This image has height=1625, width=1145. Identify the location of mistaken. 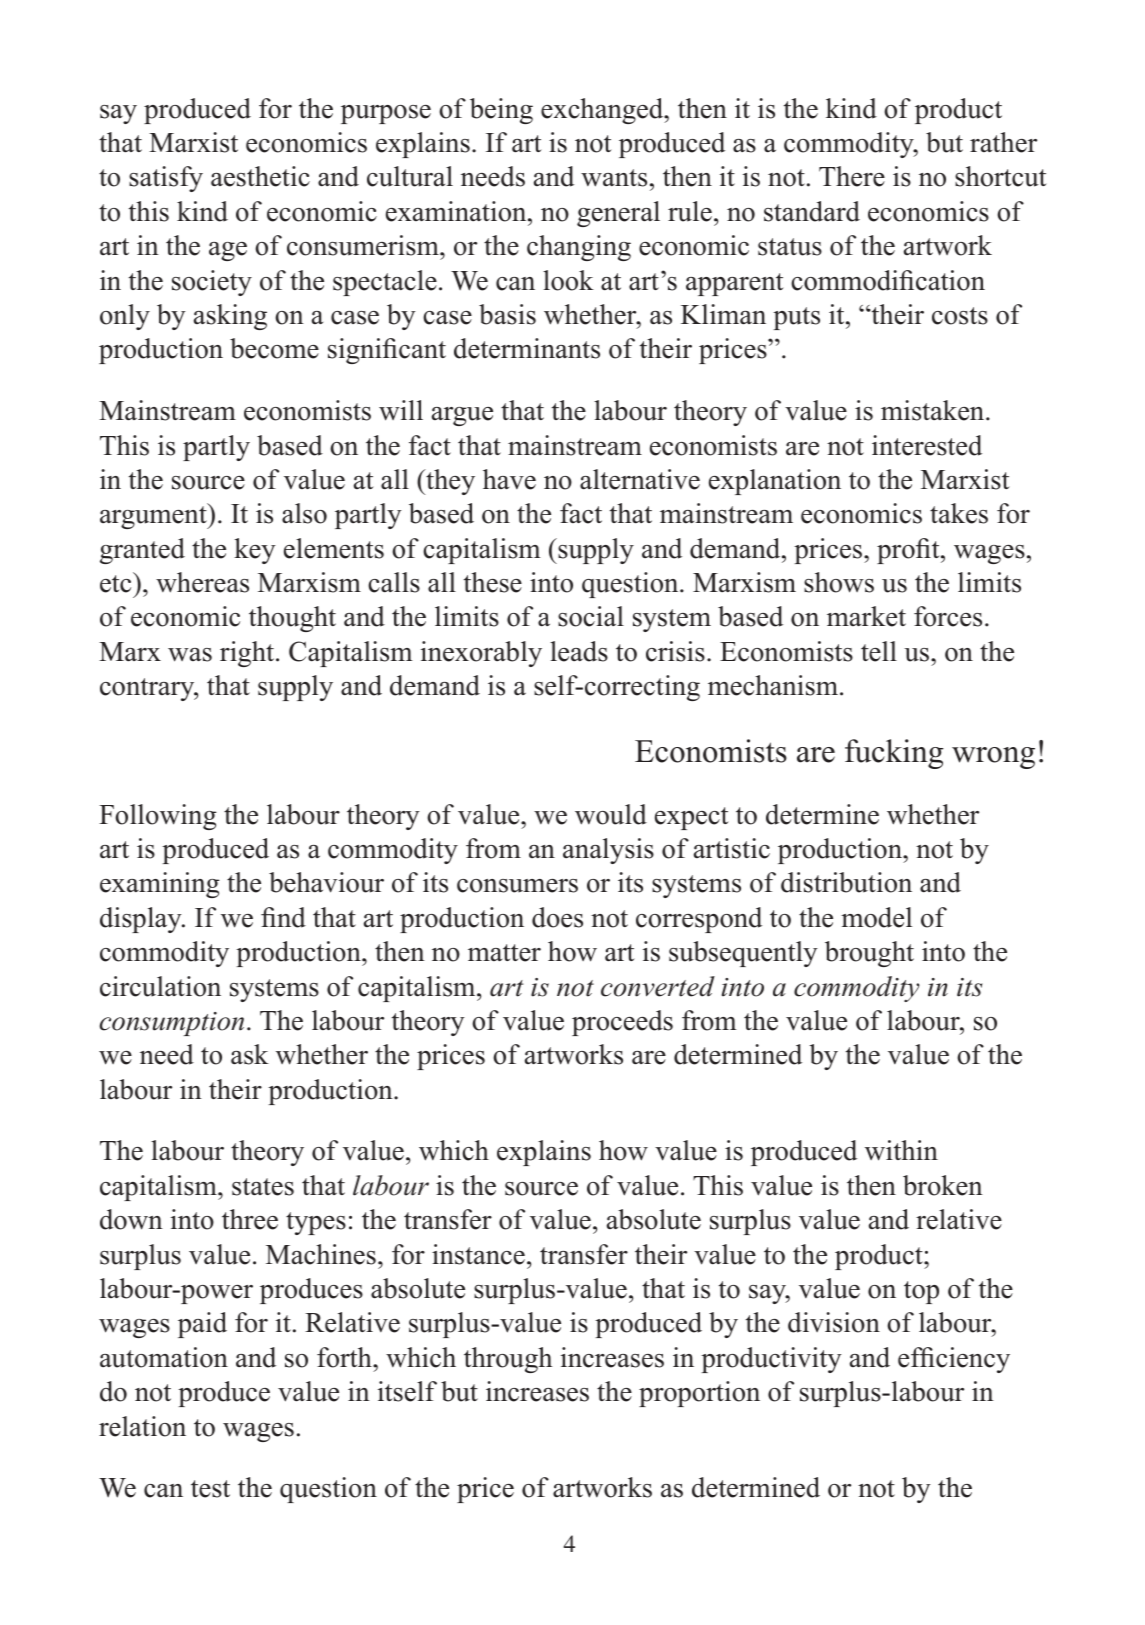
(934, 410).
